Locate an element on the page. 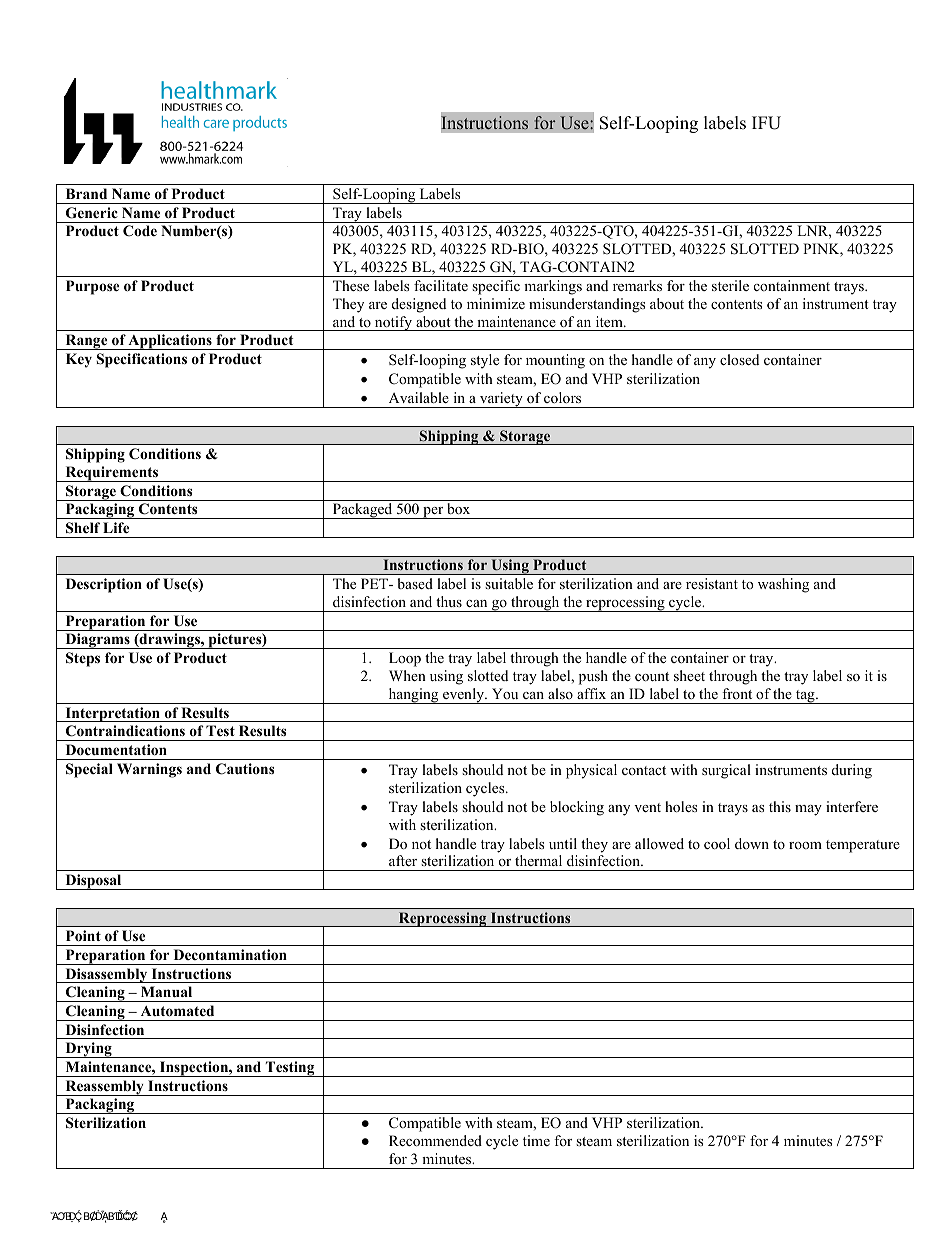 Image resolution: width=952 pixels, height=1233 pixels. Code is located at coordinates (140, 231).
